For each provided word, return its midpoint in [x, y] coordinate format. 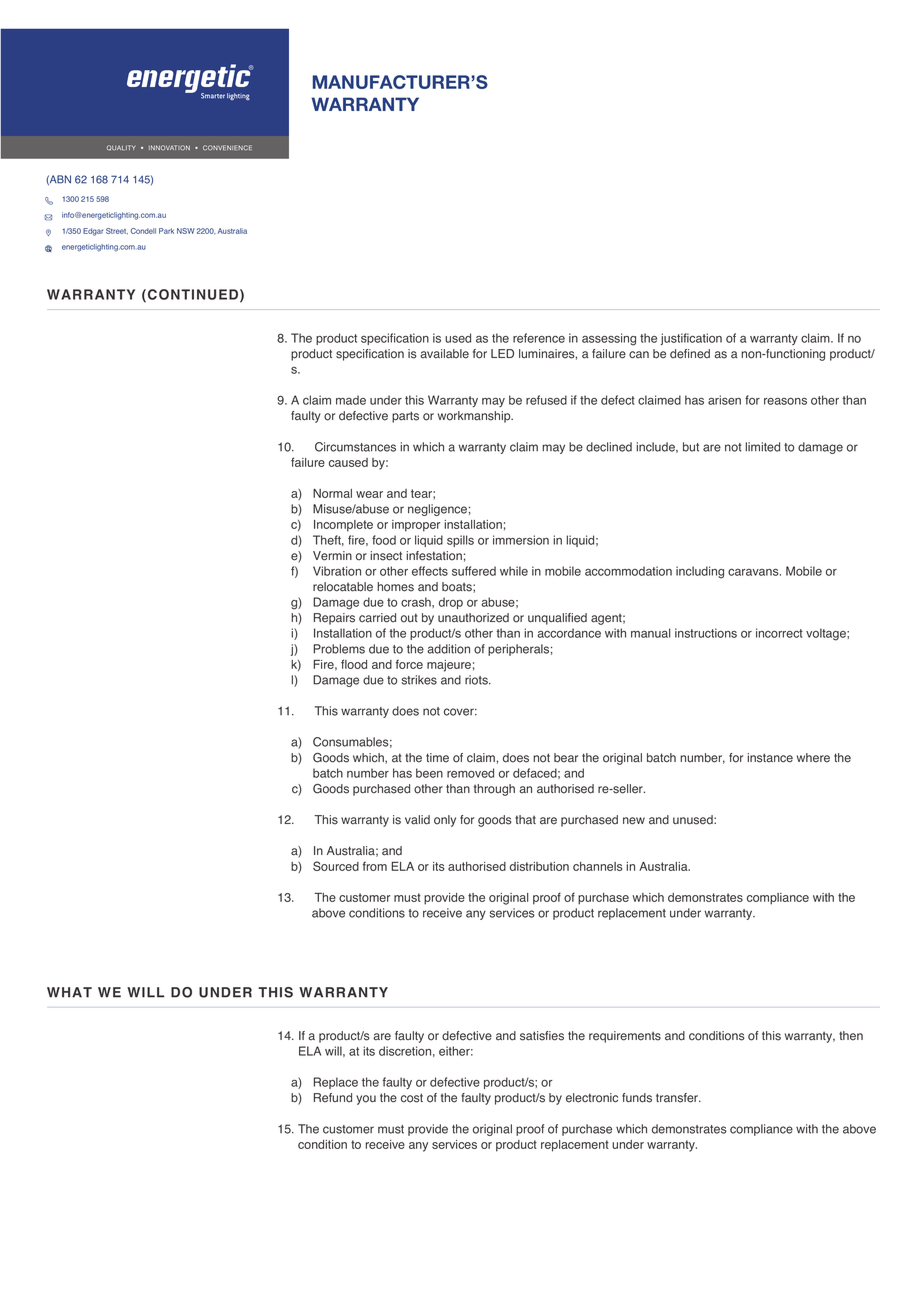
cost [412, 1098]
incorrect [779, 633]
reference [539, 338]
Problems [339, 649]
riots [477, 680]
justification [691, 339]
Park [166, 231]
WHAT [69, 992]
